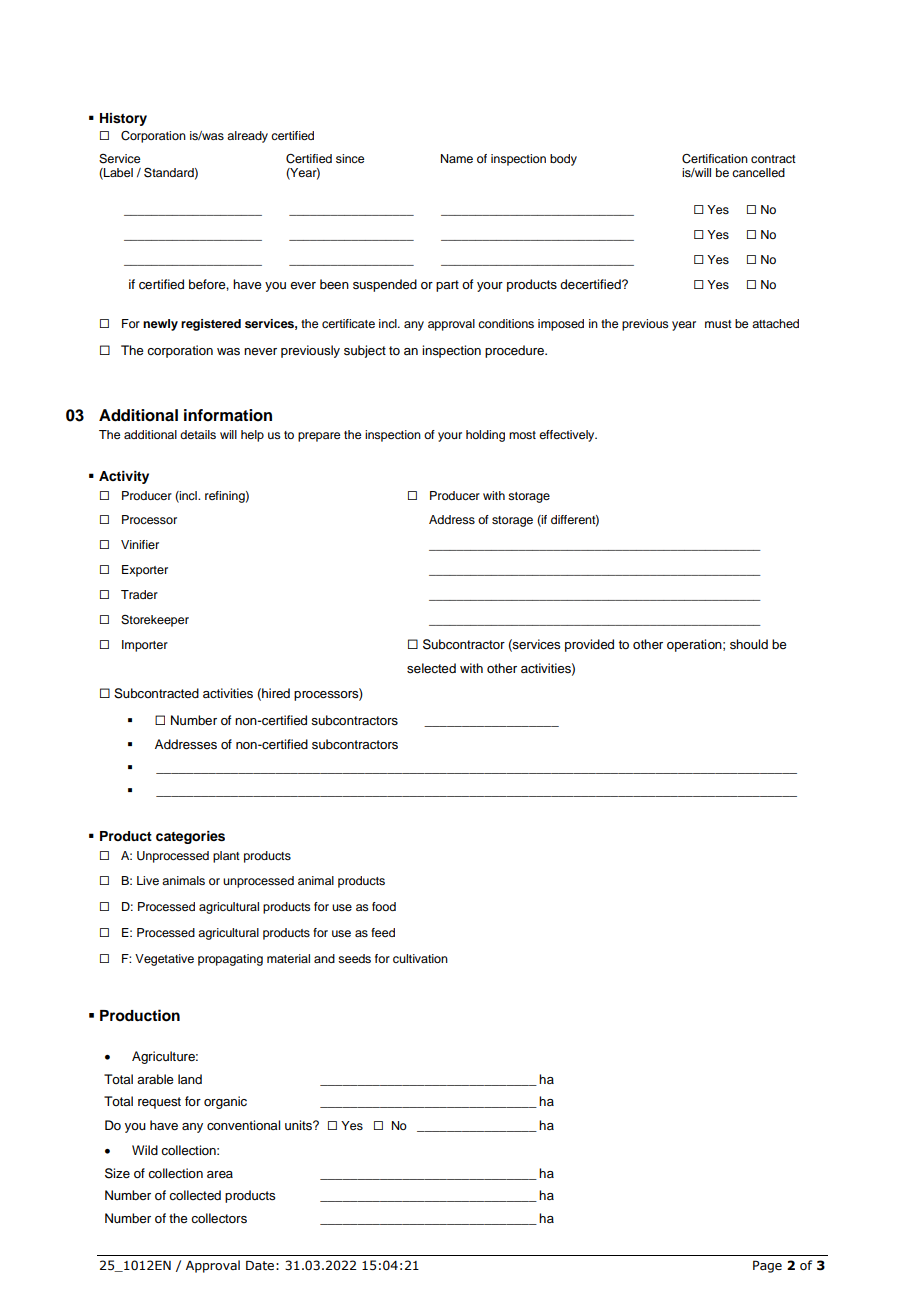 The height and width of the image is (1308, 924). Describe the element at coordinates (420, 958) in the image. I see `cultivation` at that location.
